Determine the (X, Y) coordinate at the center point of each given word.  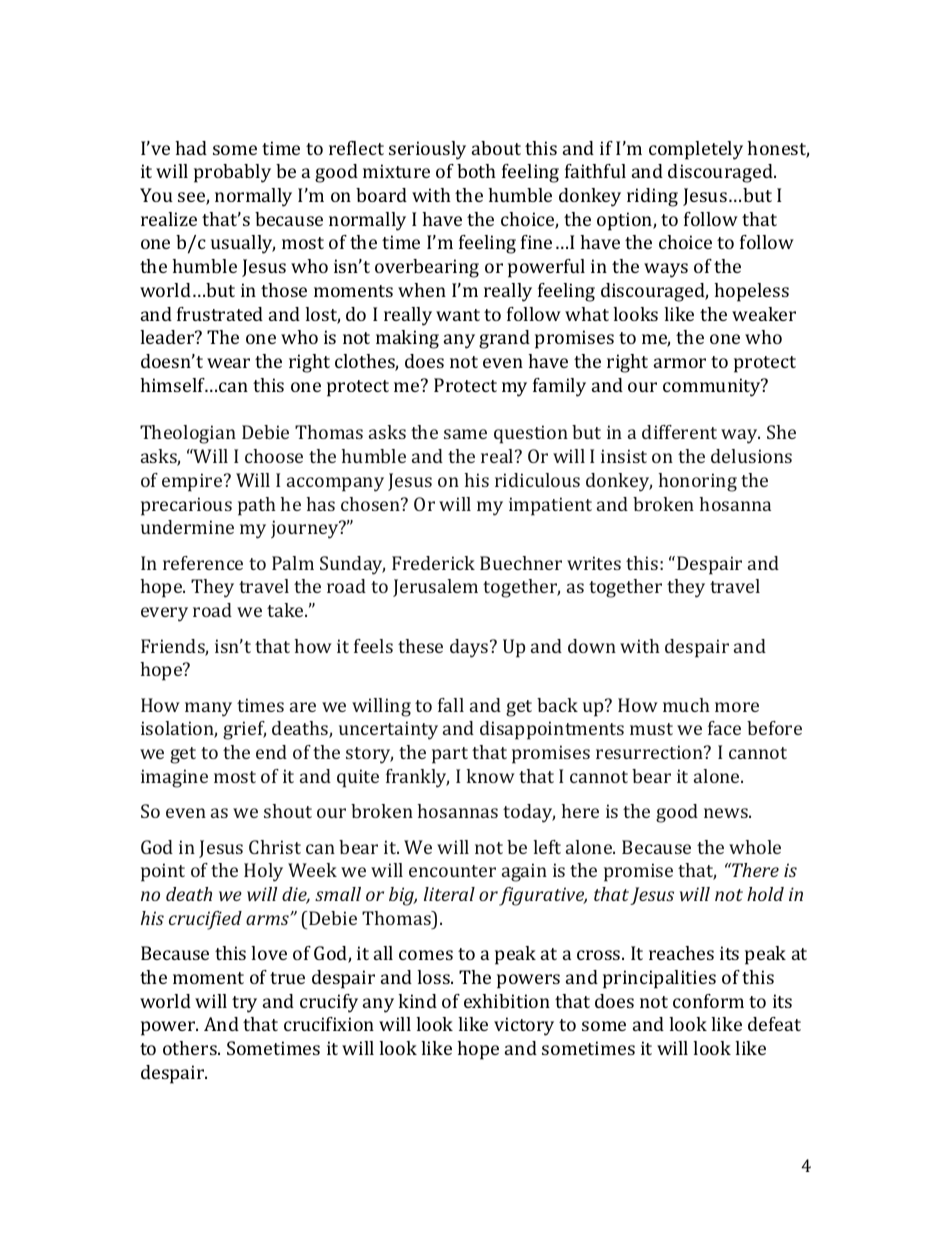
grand (504, 339)
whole (755, 847)
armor (680, 363)
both (476, 171)
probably (232, 173)
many (208, 709)
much (686, 705)
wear (228, 363)
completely (696, 150)
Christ (275, 847)
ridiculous (537, 480)
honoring (697, 482)
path (257, 506)
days (470, 648)
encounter (452, 871)
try (244, 1004)
